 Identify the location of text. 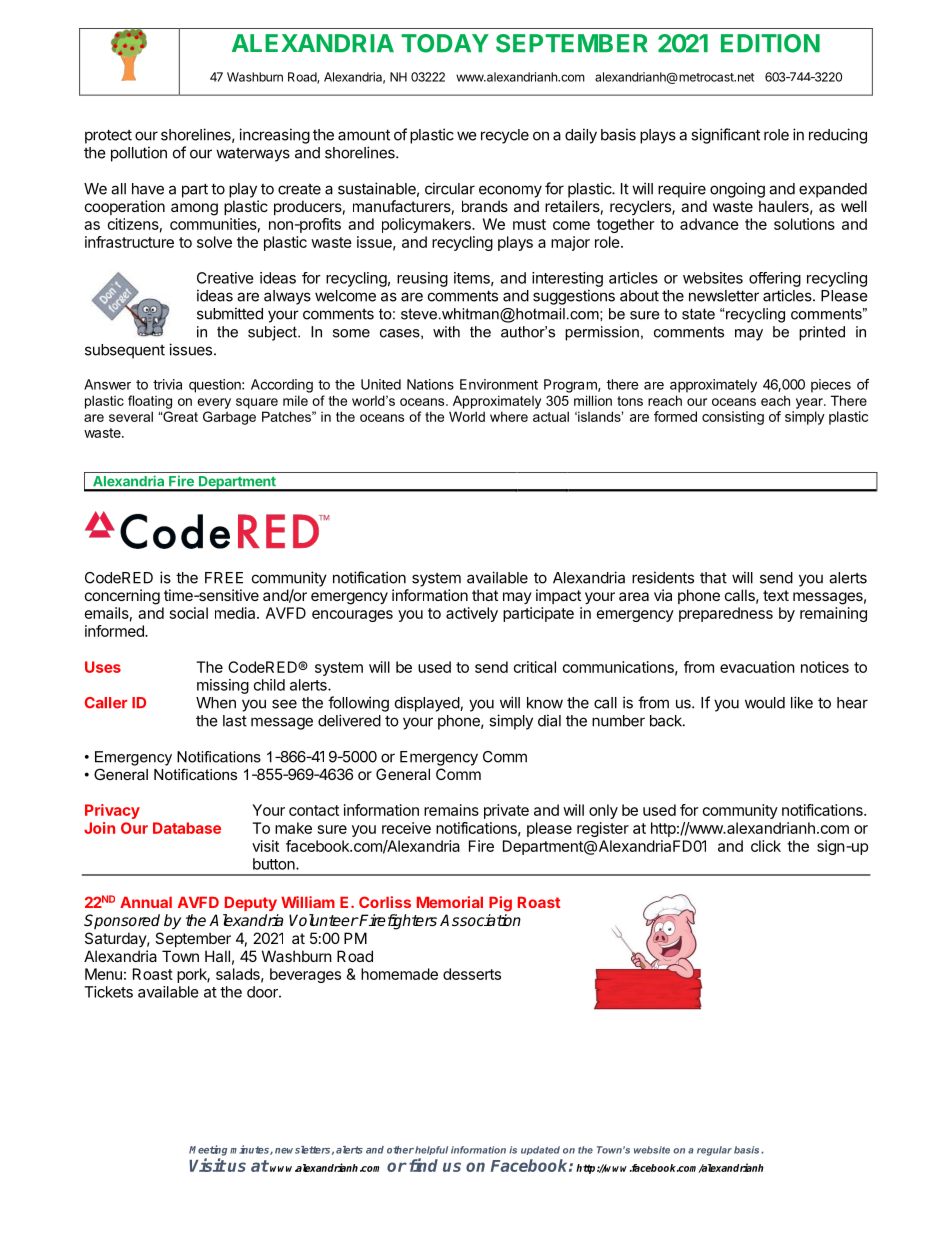
(776, 595).
